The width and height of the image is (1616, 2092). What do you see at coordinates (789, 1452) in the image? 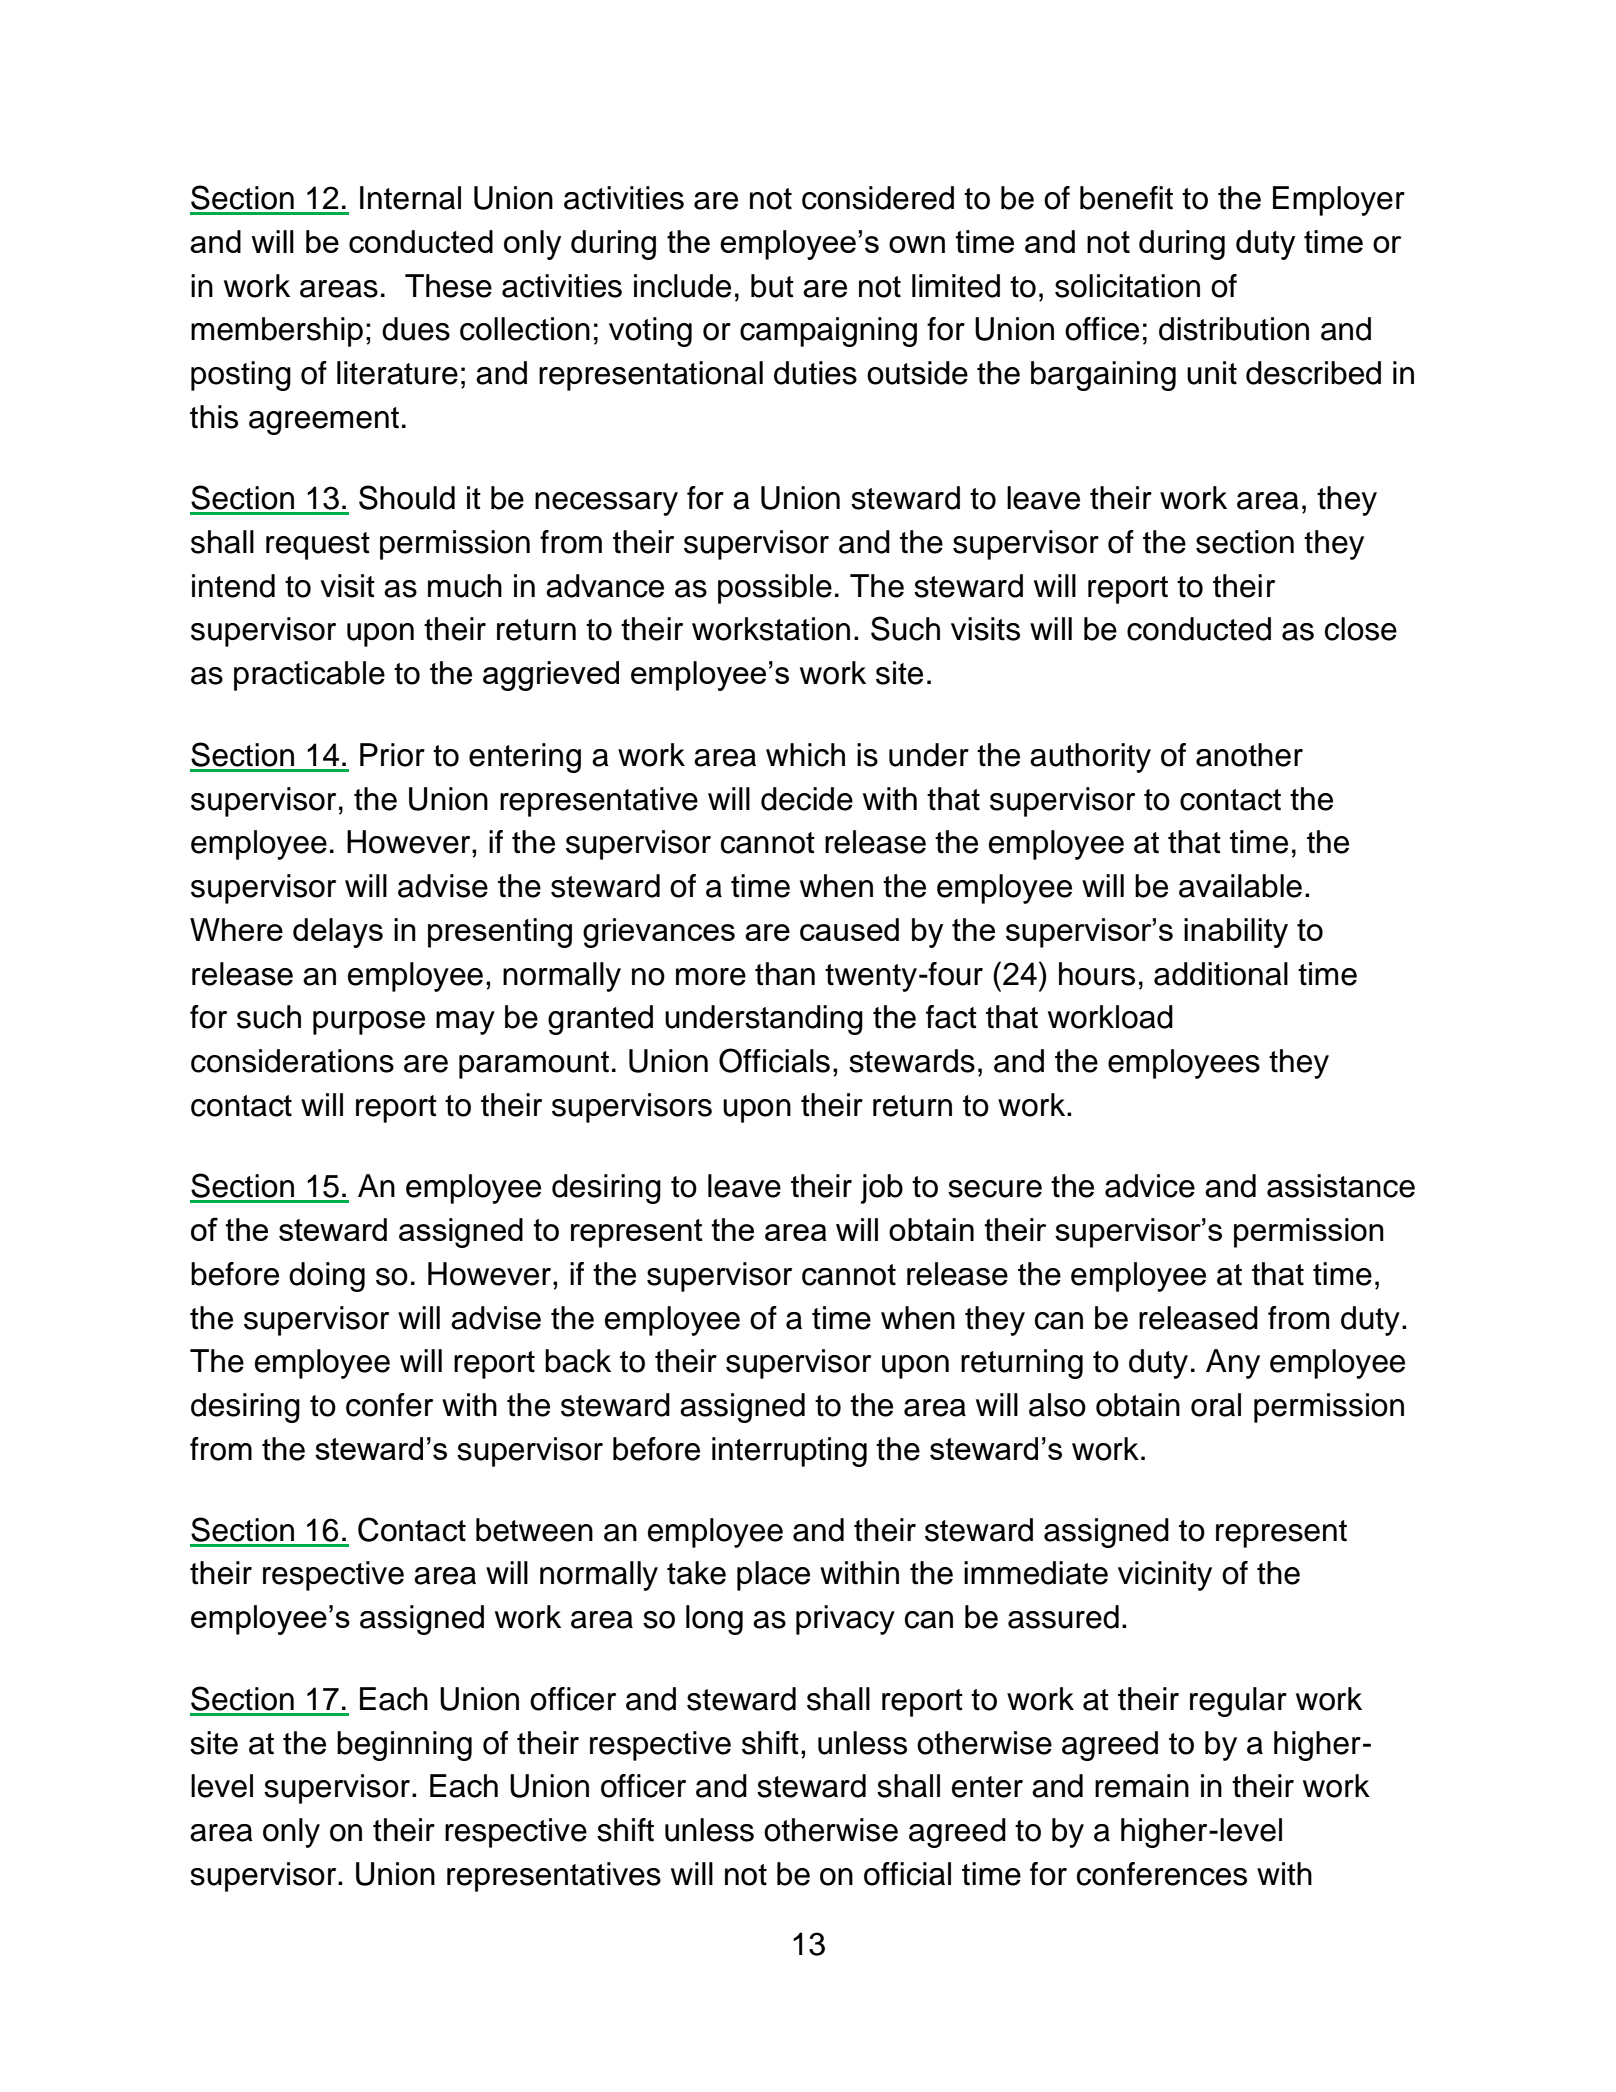
I see `interrupting` at bounding box center [789, 1452].
